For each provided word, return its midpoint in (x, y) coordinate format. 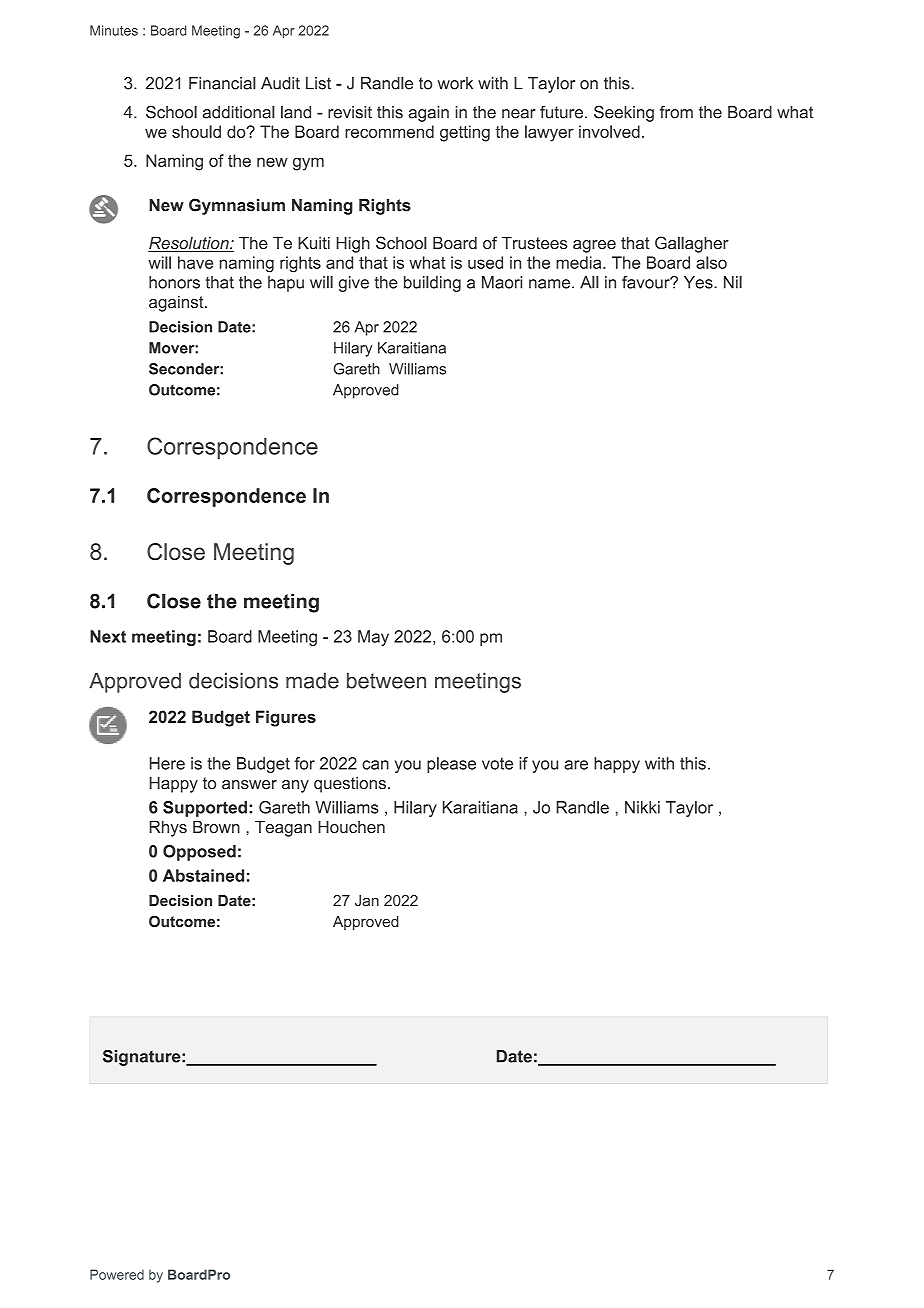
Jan (367, 900)
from (676, 112)
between (386, 680)
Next (108, 636)
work (455, 83)
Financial (222, 83)
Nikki (642, 807)
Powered (117, 1274)
